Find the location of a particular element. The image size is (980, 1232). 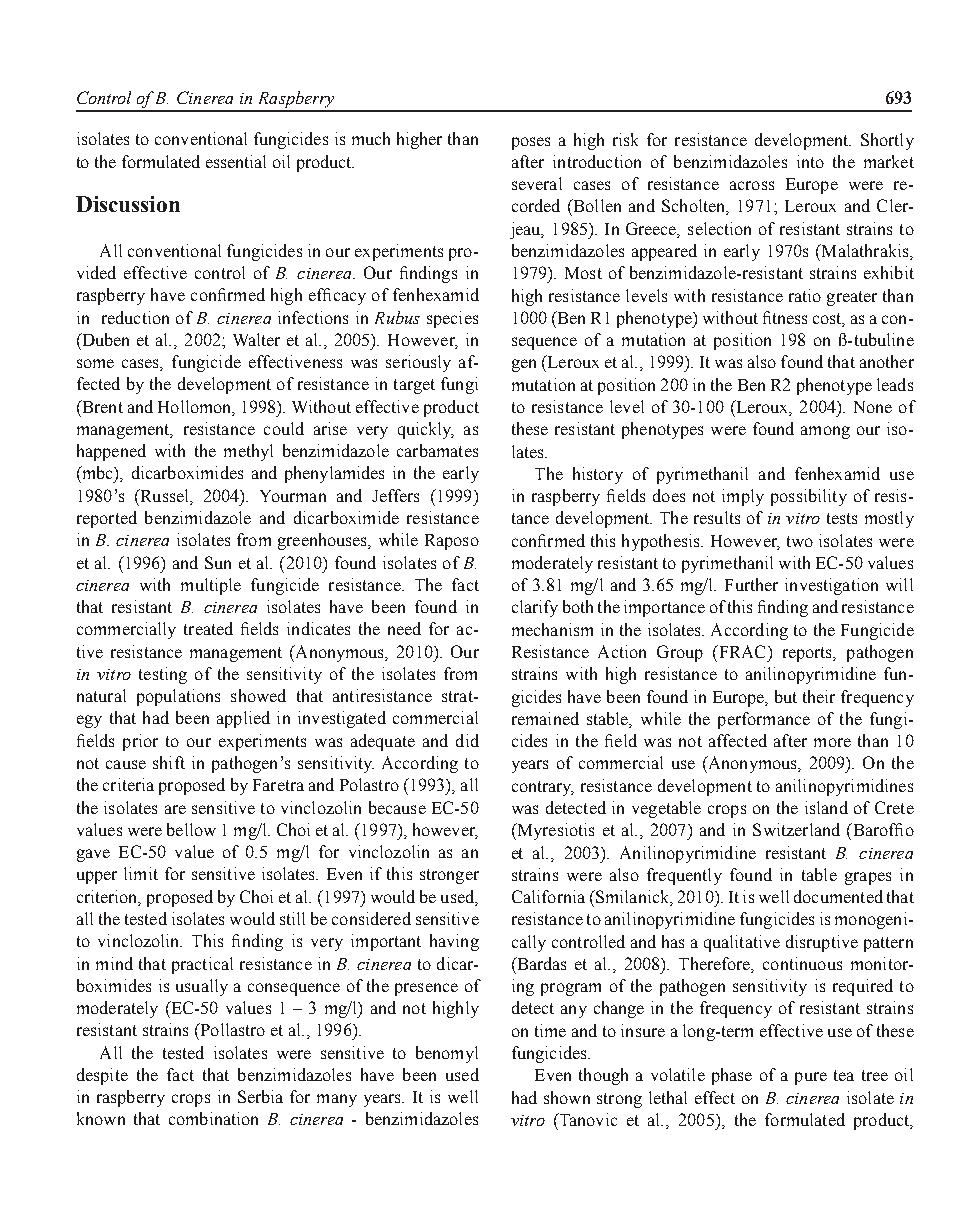

essential is located at coordinates (236, 161).
